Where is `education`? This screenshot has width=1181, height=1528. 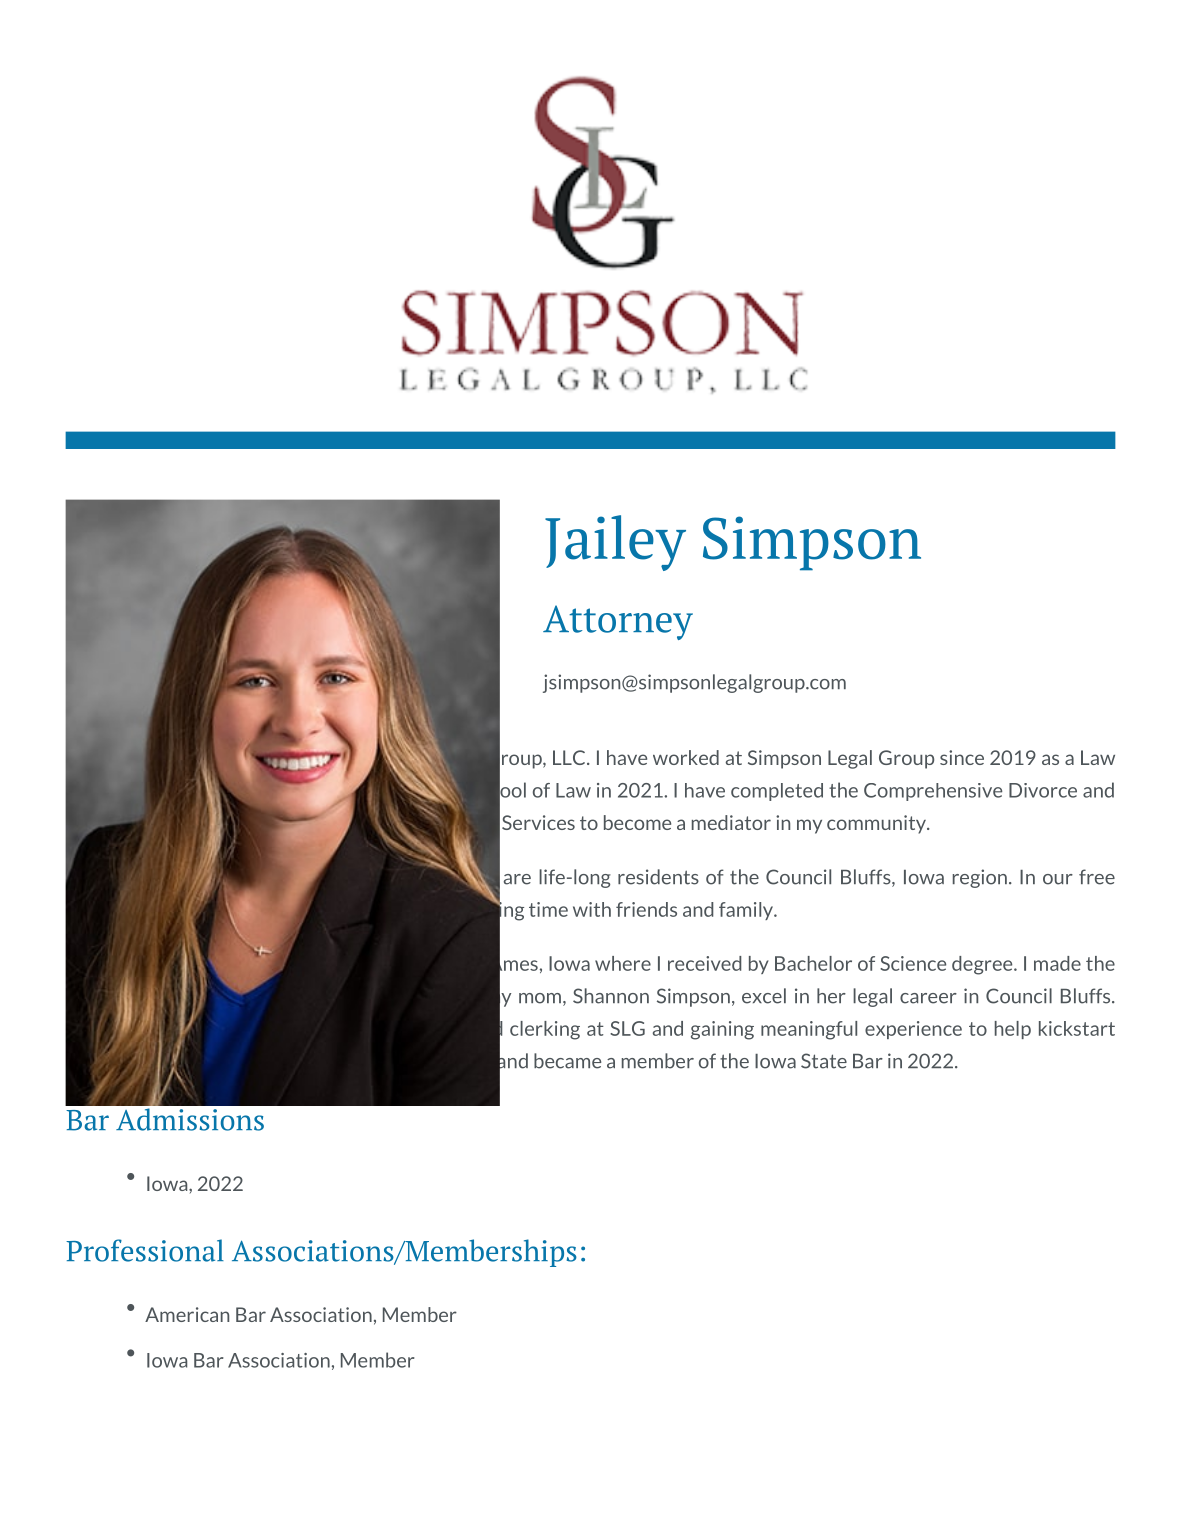 education is located at coordinates (142, 963).
